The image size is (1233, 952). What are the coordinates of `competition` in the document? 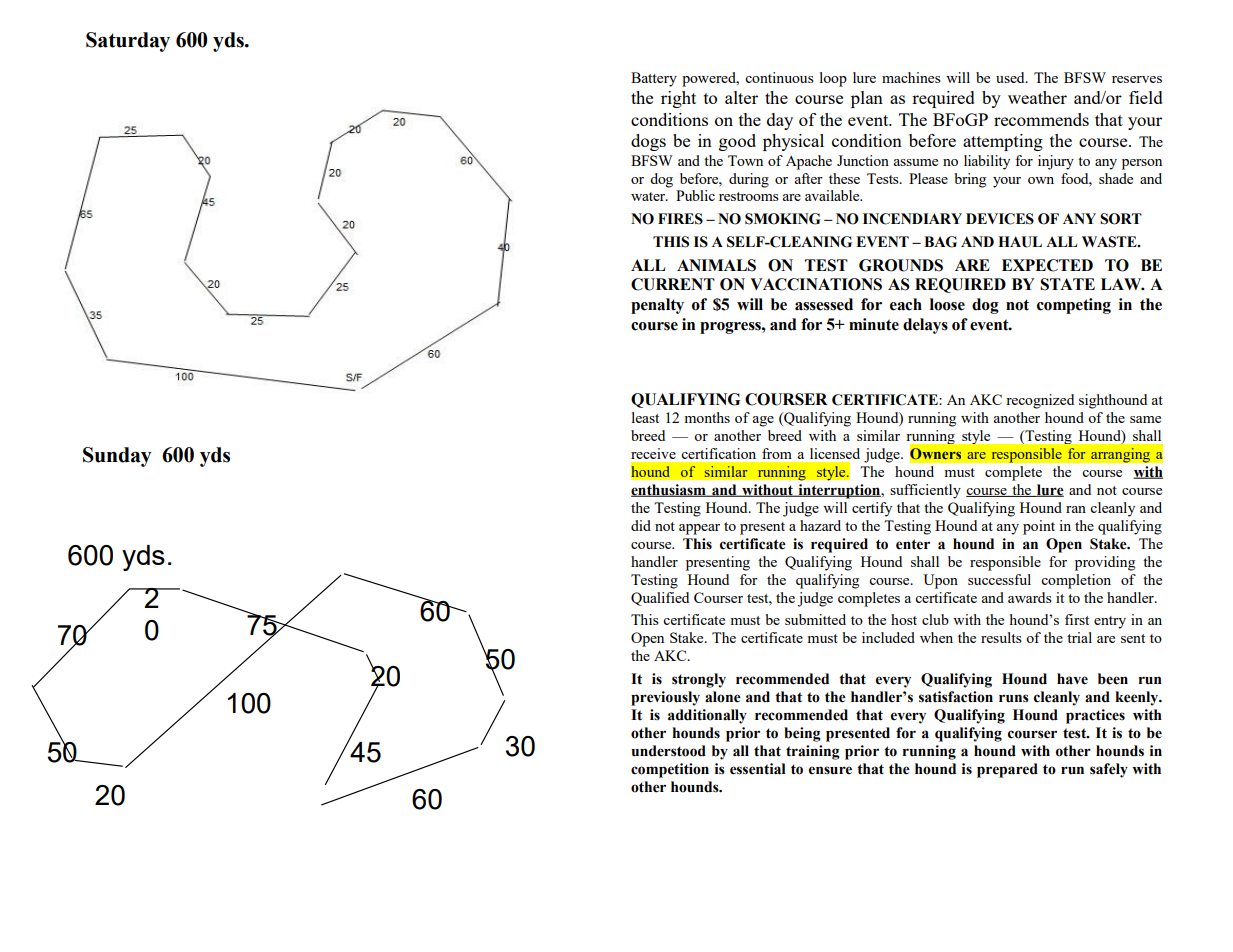 It's located at (670, 770).
